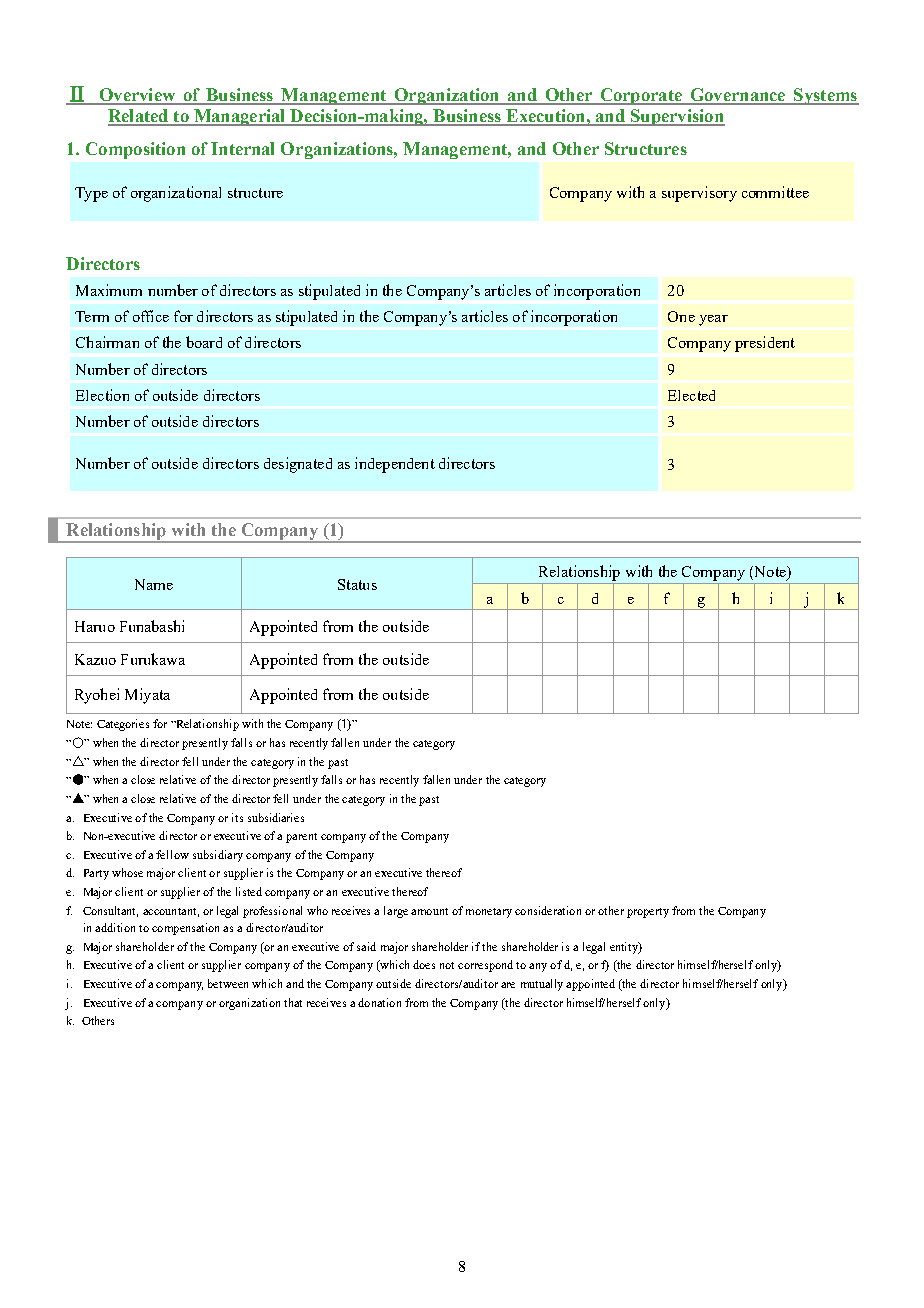 This screenshot has height=1308, width=924. What do you see at coordinates (395, 465) in the screenshot?
I see `independent` at bounding box center [395, 465].
